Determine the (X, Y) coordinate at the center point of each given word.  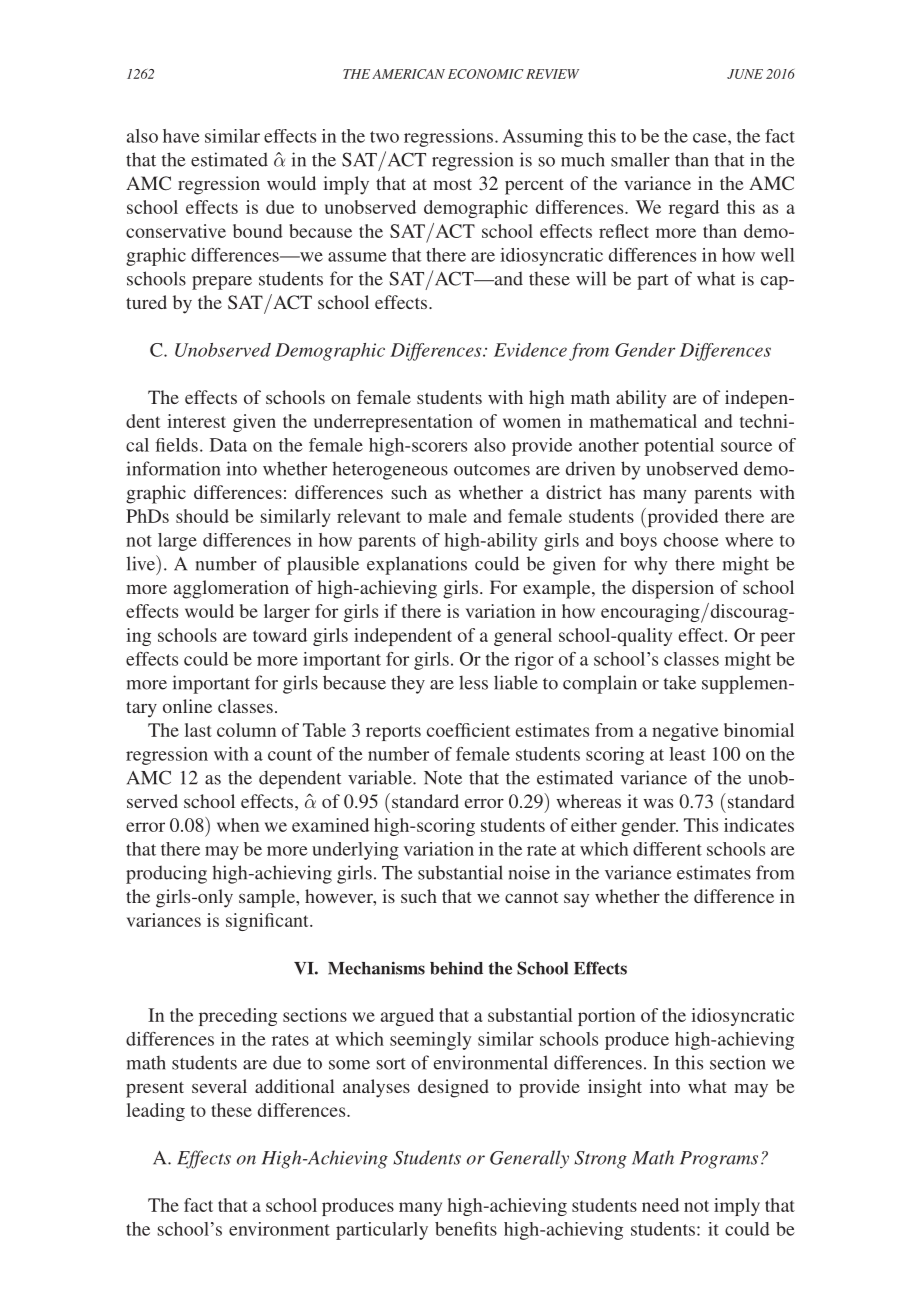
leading (156, 1112)
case (711, 138)
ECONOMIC (486, 74)
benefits (466, 1229)
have (181, 136)
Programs (719, 1160)
